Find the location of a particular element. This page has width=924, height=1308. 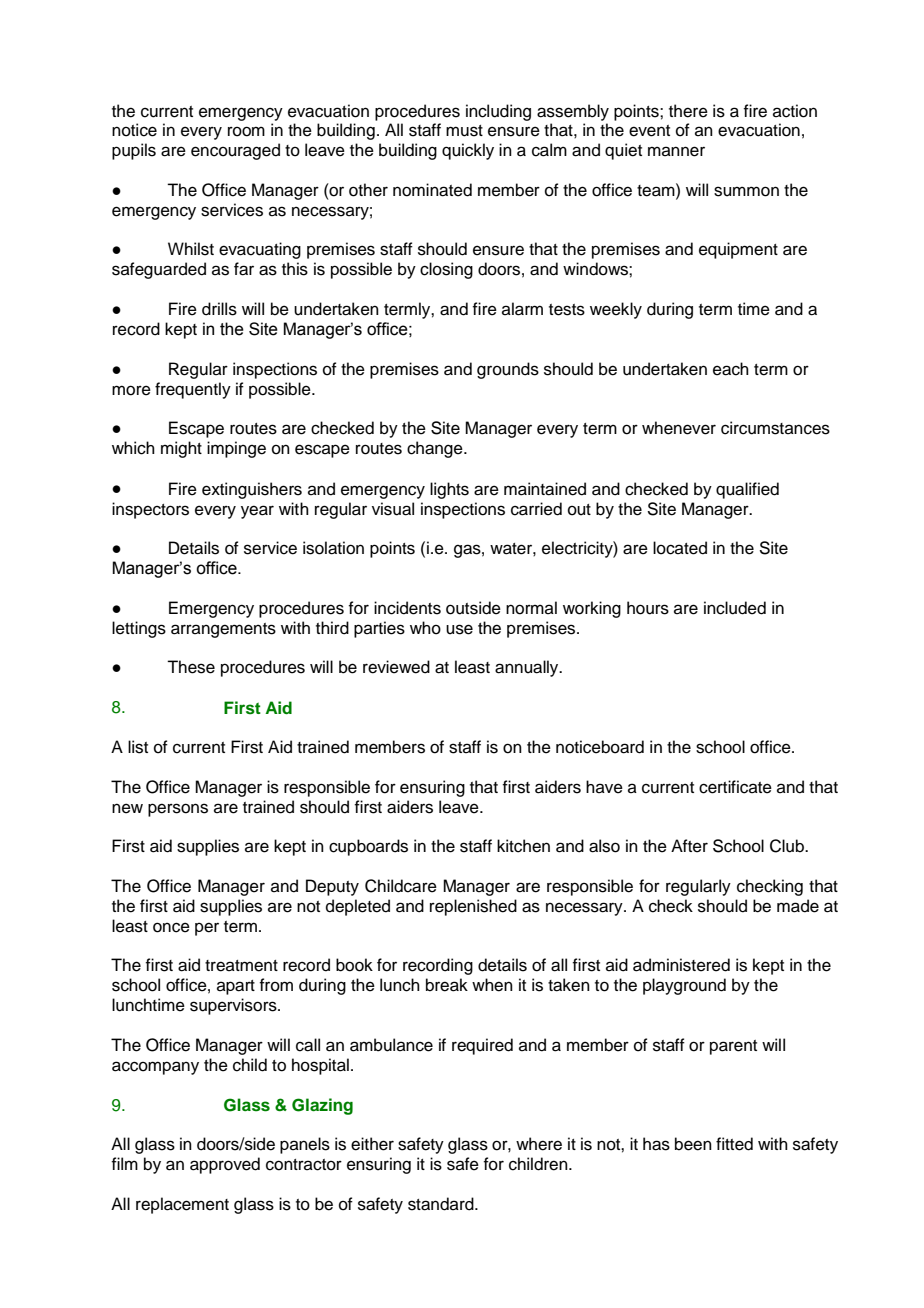

manner is located at coordinates (676, 151).
